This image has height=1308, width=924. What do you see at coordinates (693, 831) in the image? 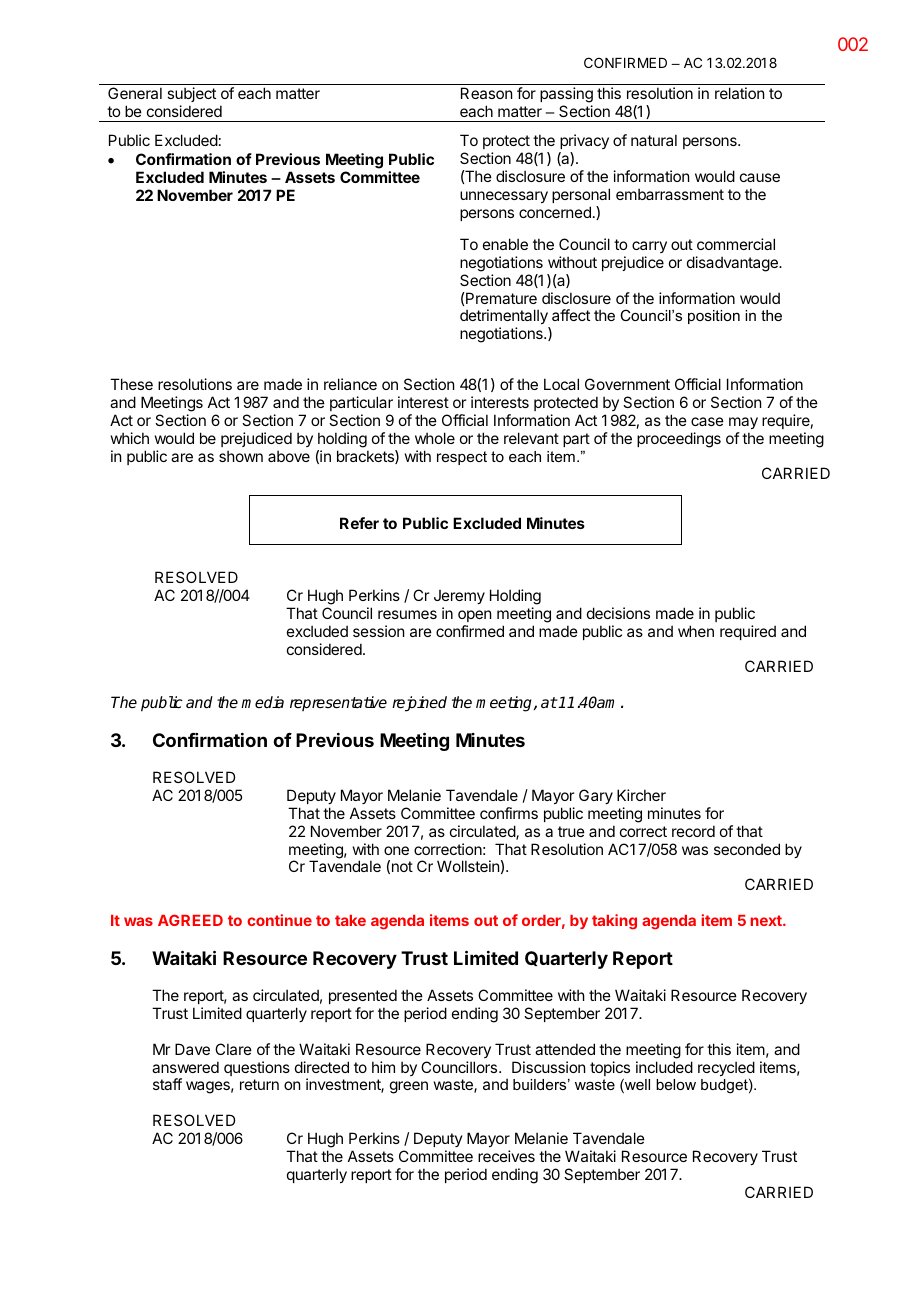
I see `record` at bounding box center [693, 831].
